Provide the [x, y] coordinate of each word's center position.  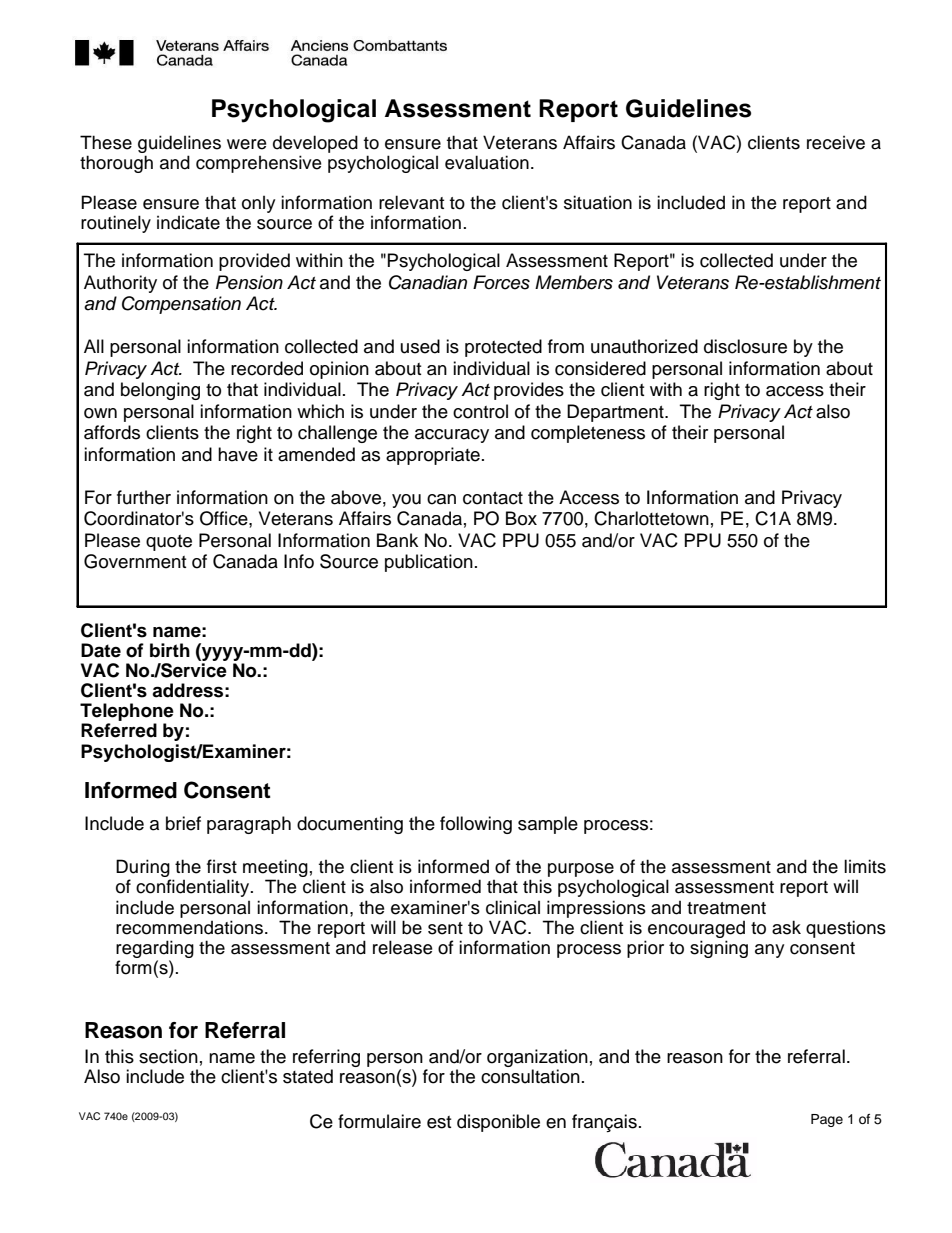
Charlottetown [651, 518]
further [144, 497]
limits [865, 866]
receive [836, 142]
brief [183, 823]
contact [493, 498]
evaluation [487, 162]
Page [827, 1120]
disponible [498, 1123]
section [168, 1056]
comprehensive [258, 164]
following [476, 825]
